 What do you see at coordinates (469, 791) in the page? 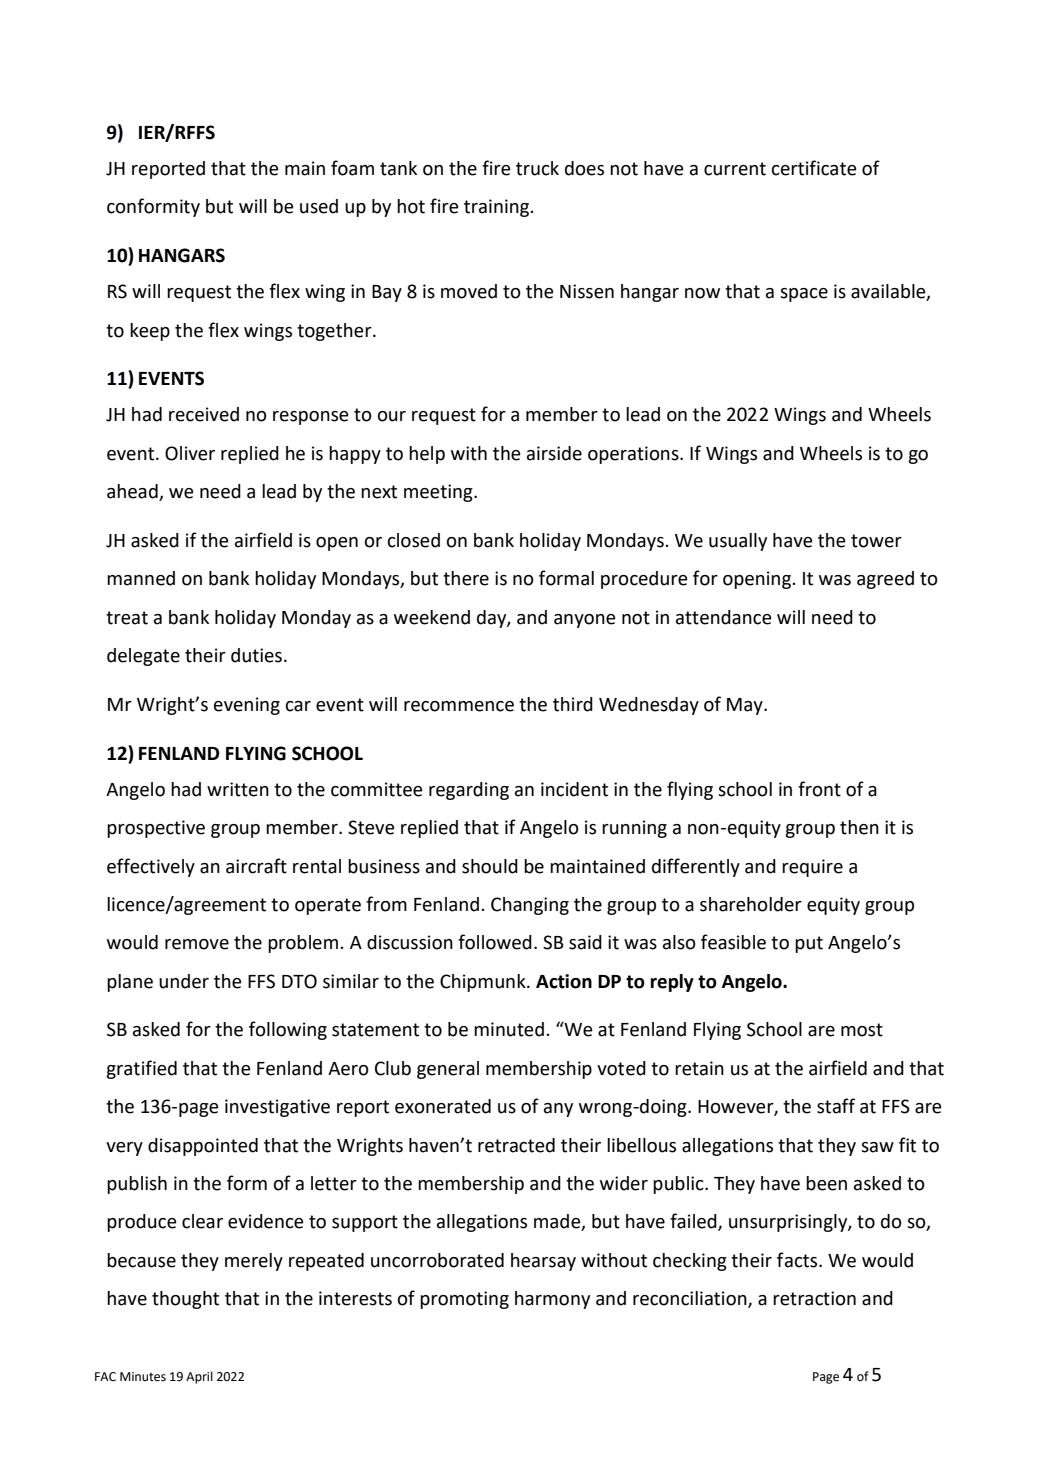
I see `regarding` at bounding box center [469, 791].
